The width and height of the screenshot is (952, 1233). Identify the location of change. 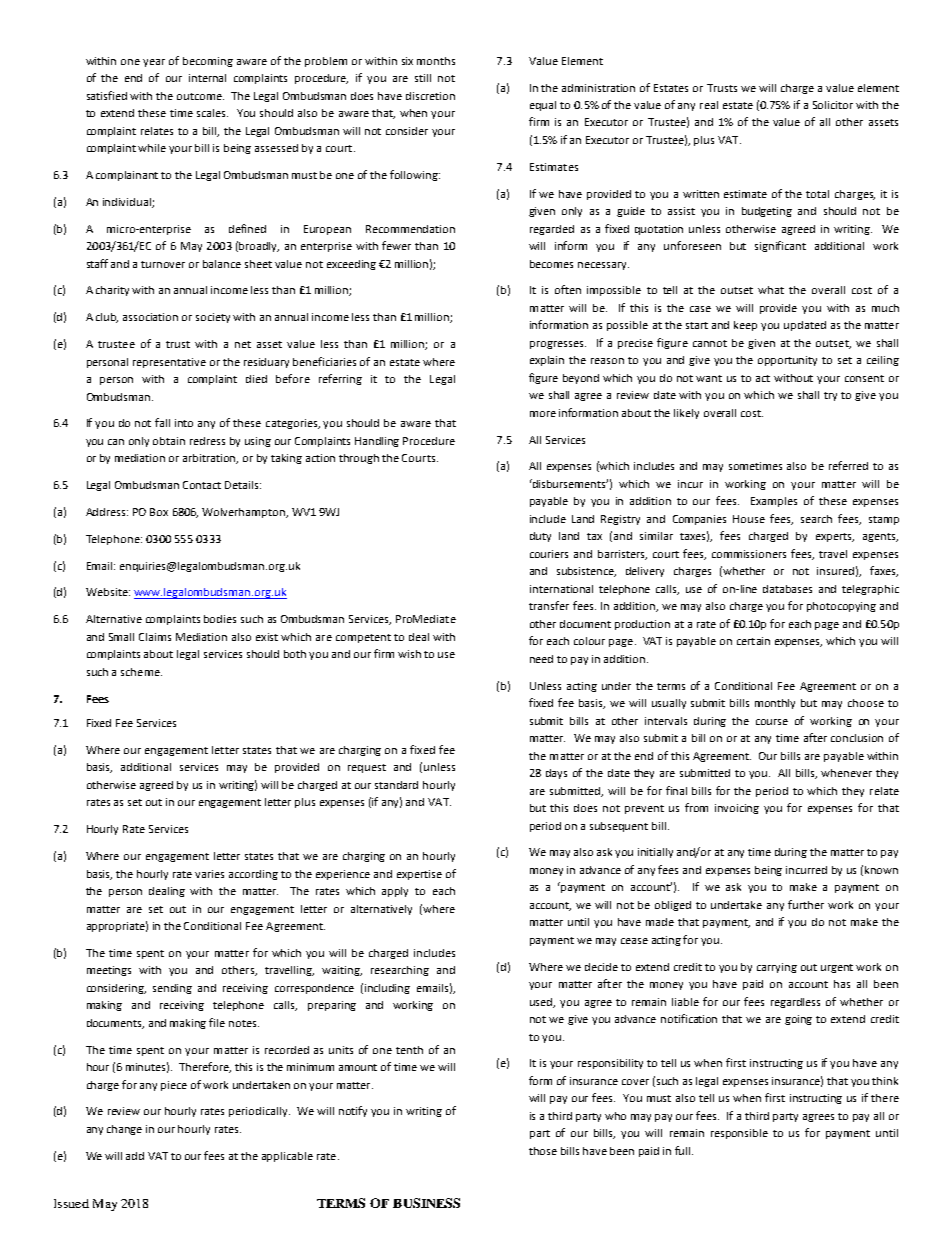
(124, 1130).
